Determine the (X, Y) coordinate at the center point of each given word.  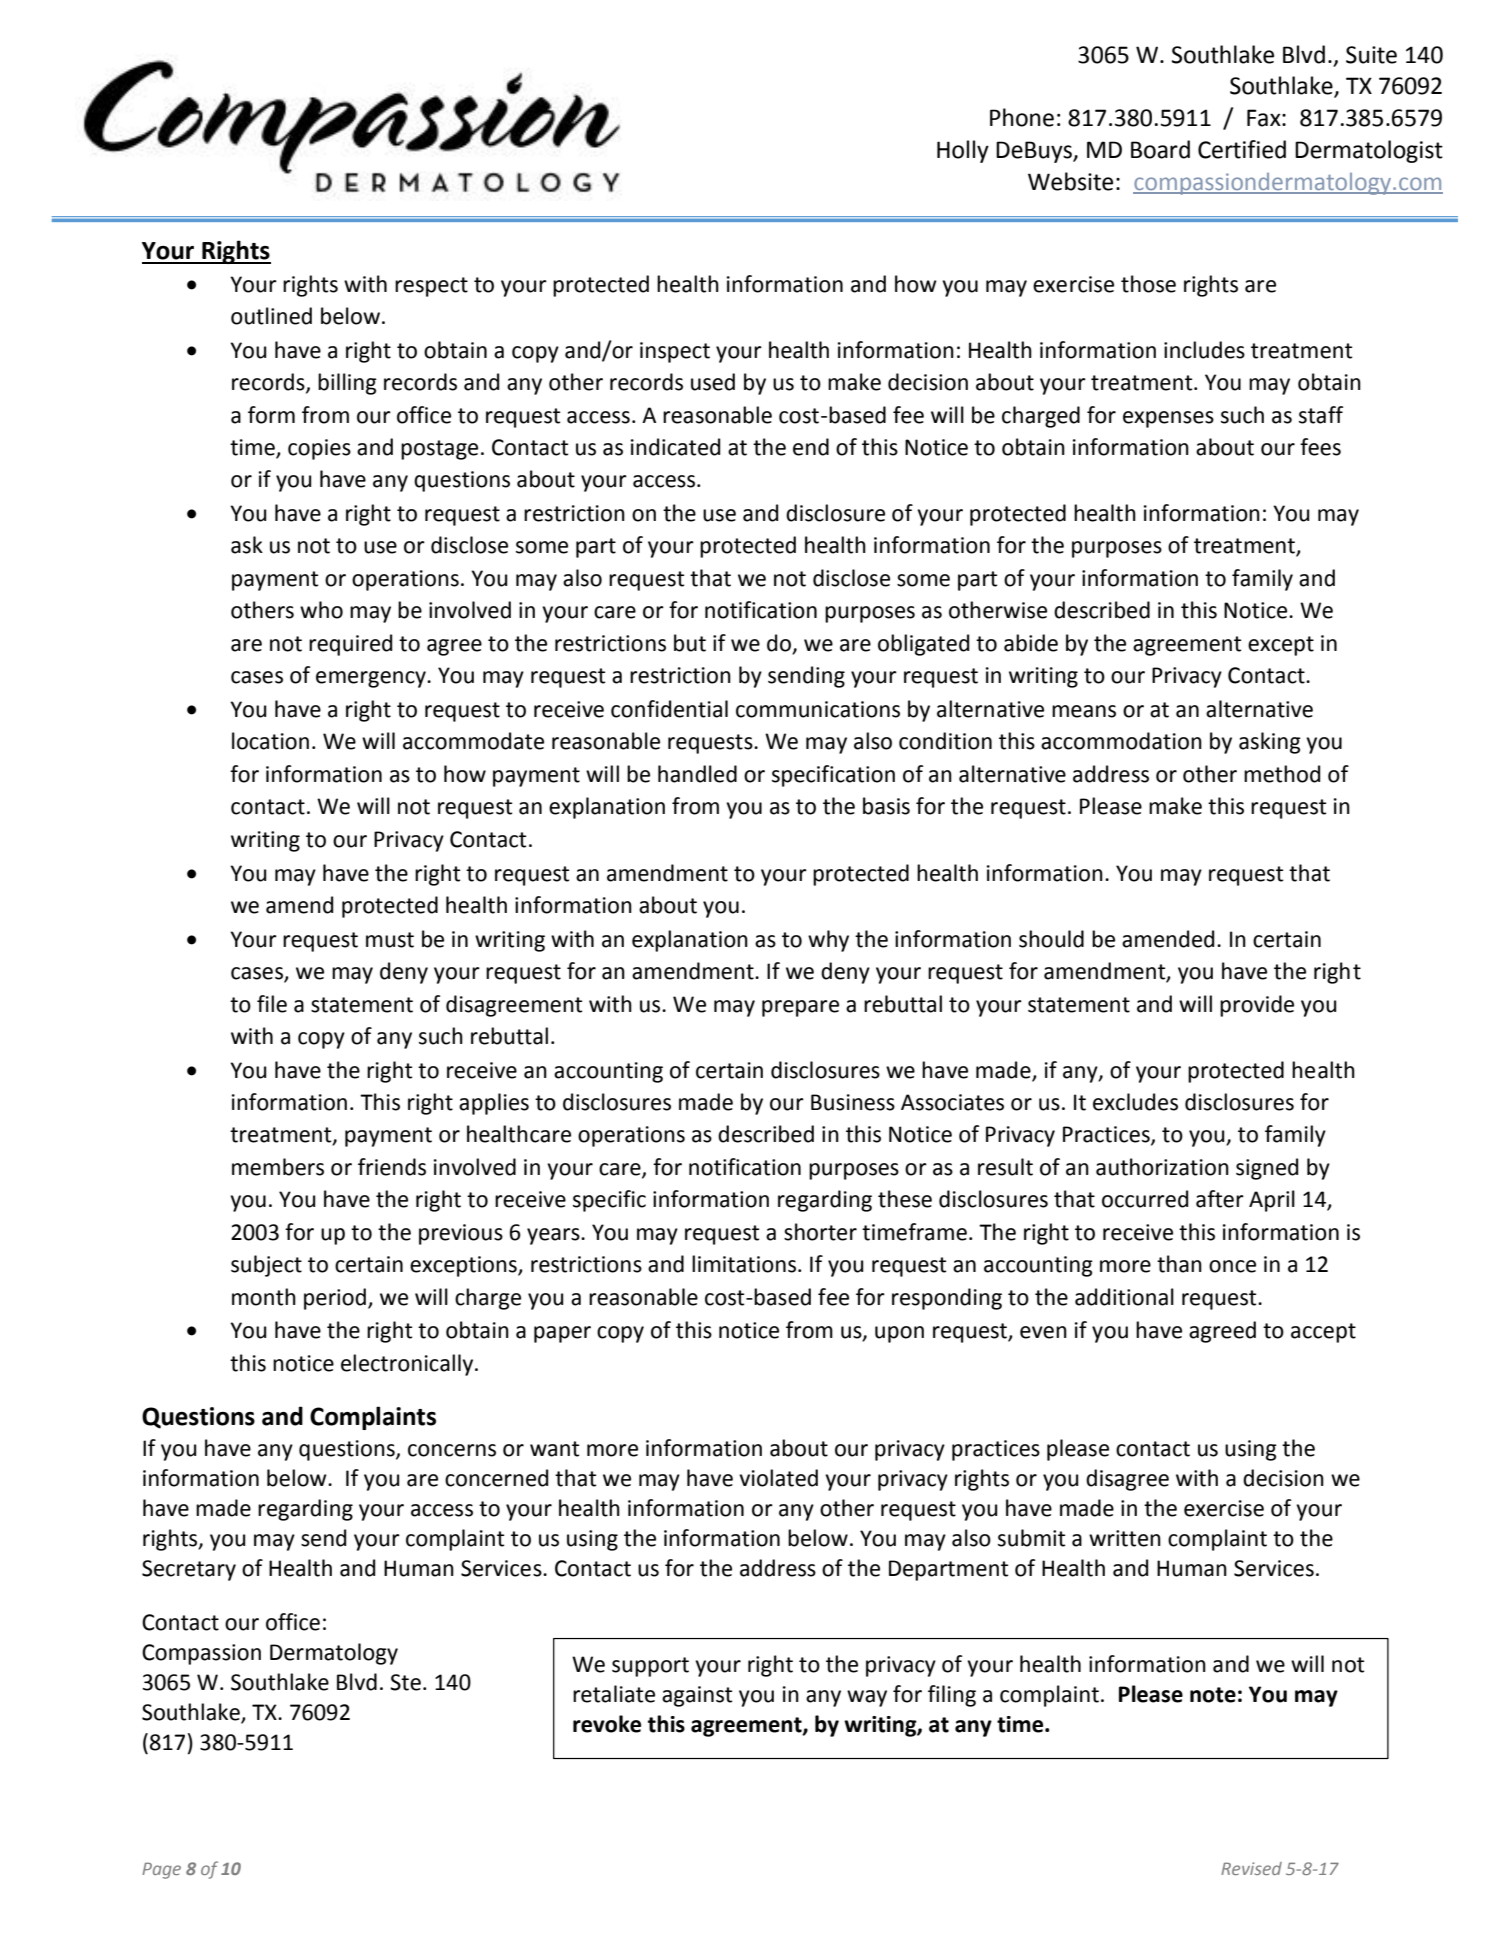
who (321, 610)
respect (431, 287)
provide (1257, 1006)
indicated (675, 447)
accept (1323, 1333)
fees (1320, 447)
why (828, 941)
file (272, 1004)
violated (778, 1478)
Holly (963, 151)
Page (161, 1870)
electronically (408, 1365)
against (697, 1696)
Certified (1242, 149)
